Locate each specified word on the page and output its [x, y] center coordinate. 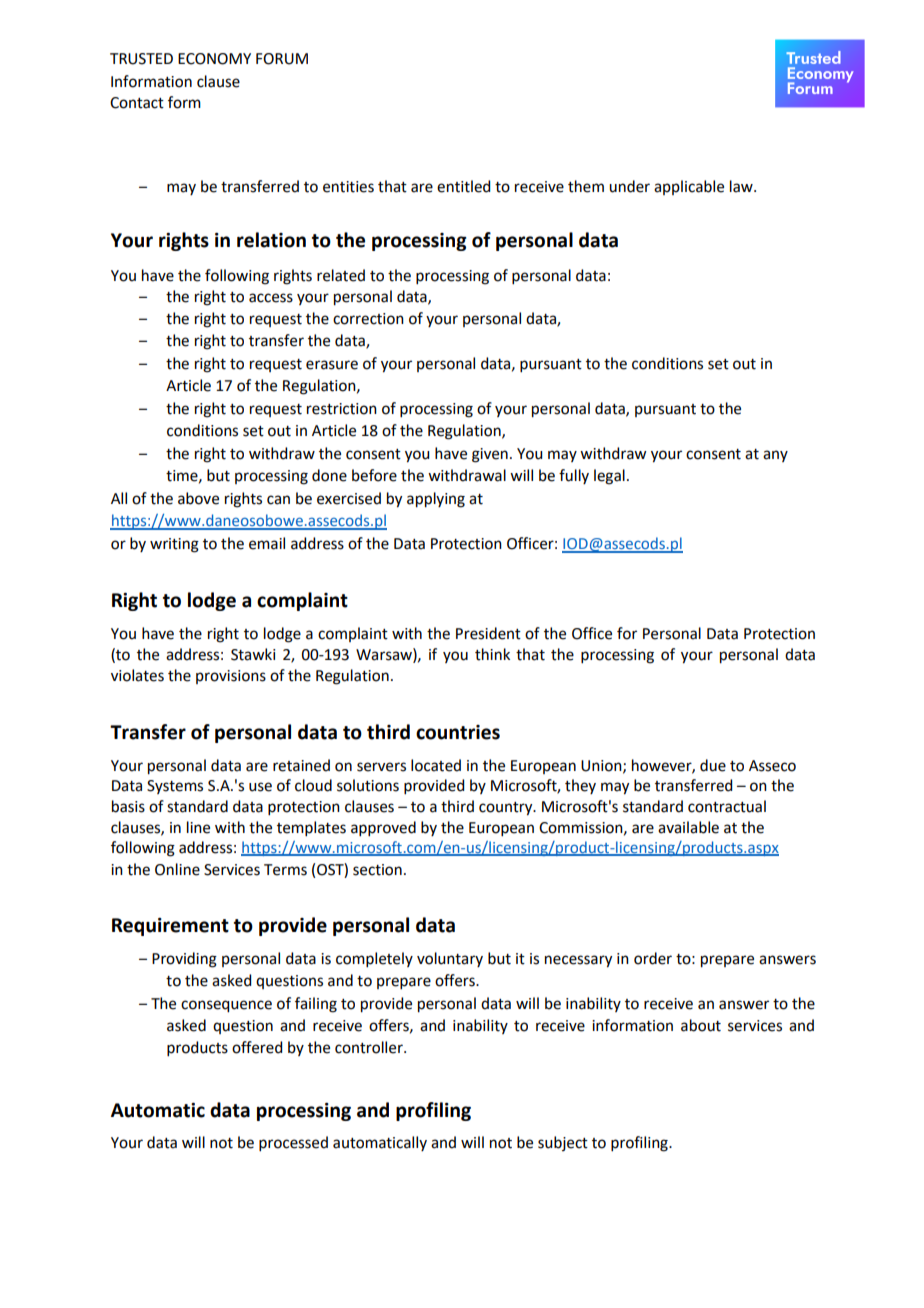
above [198, 498]
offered [257, 1047]
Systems [175, 787]
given [490, 455]
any [775, 456]
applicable [689, 187]
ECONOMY [214, 59]
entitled [463, 186]
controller [370, 1047]
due [713, 765]
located [436, 765]
